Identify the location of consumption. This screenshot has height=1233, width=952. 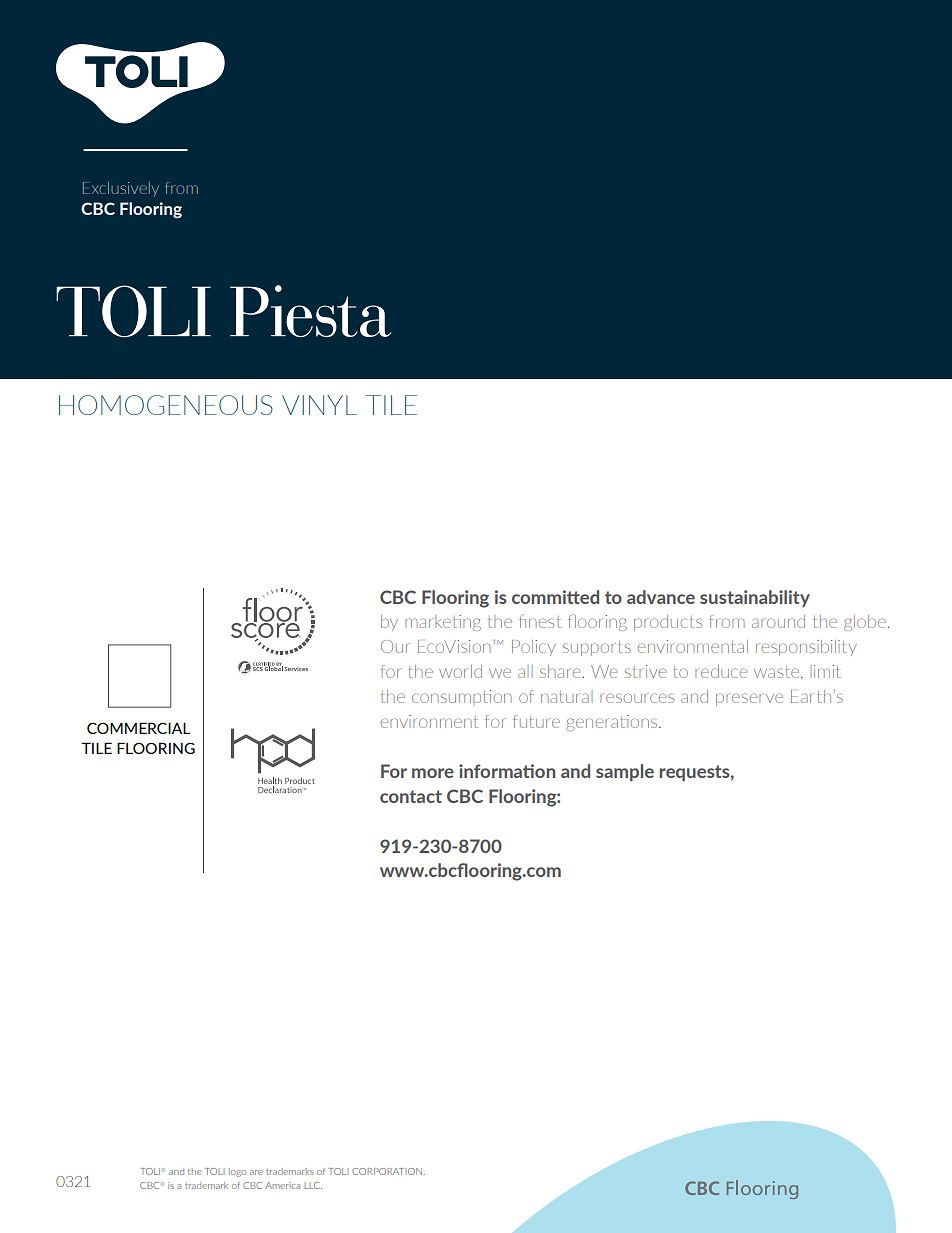
(462, 698).
